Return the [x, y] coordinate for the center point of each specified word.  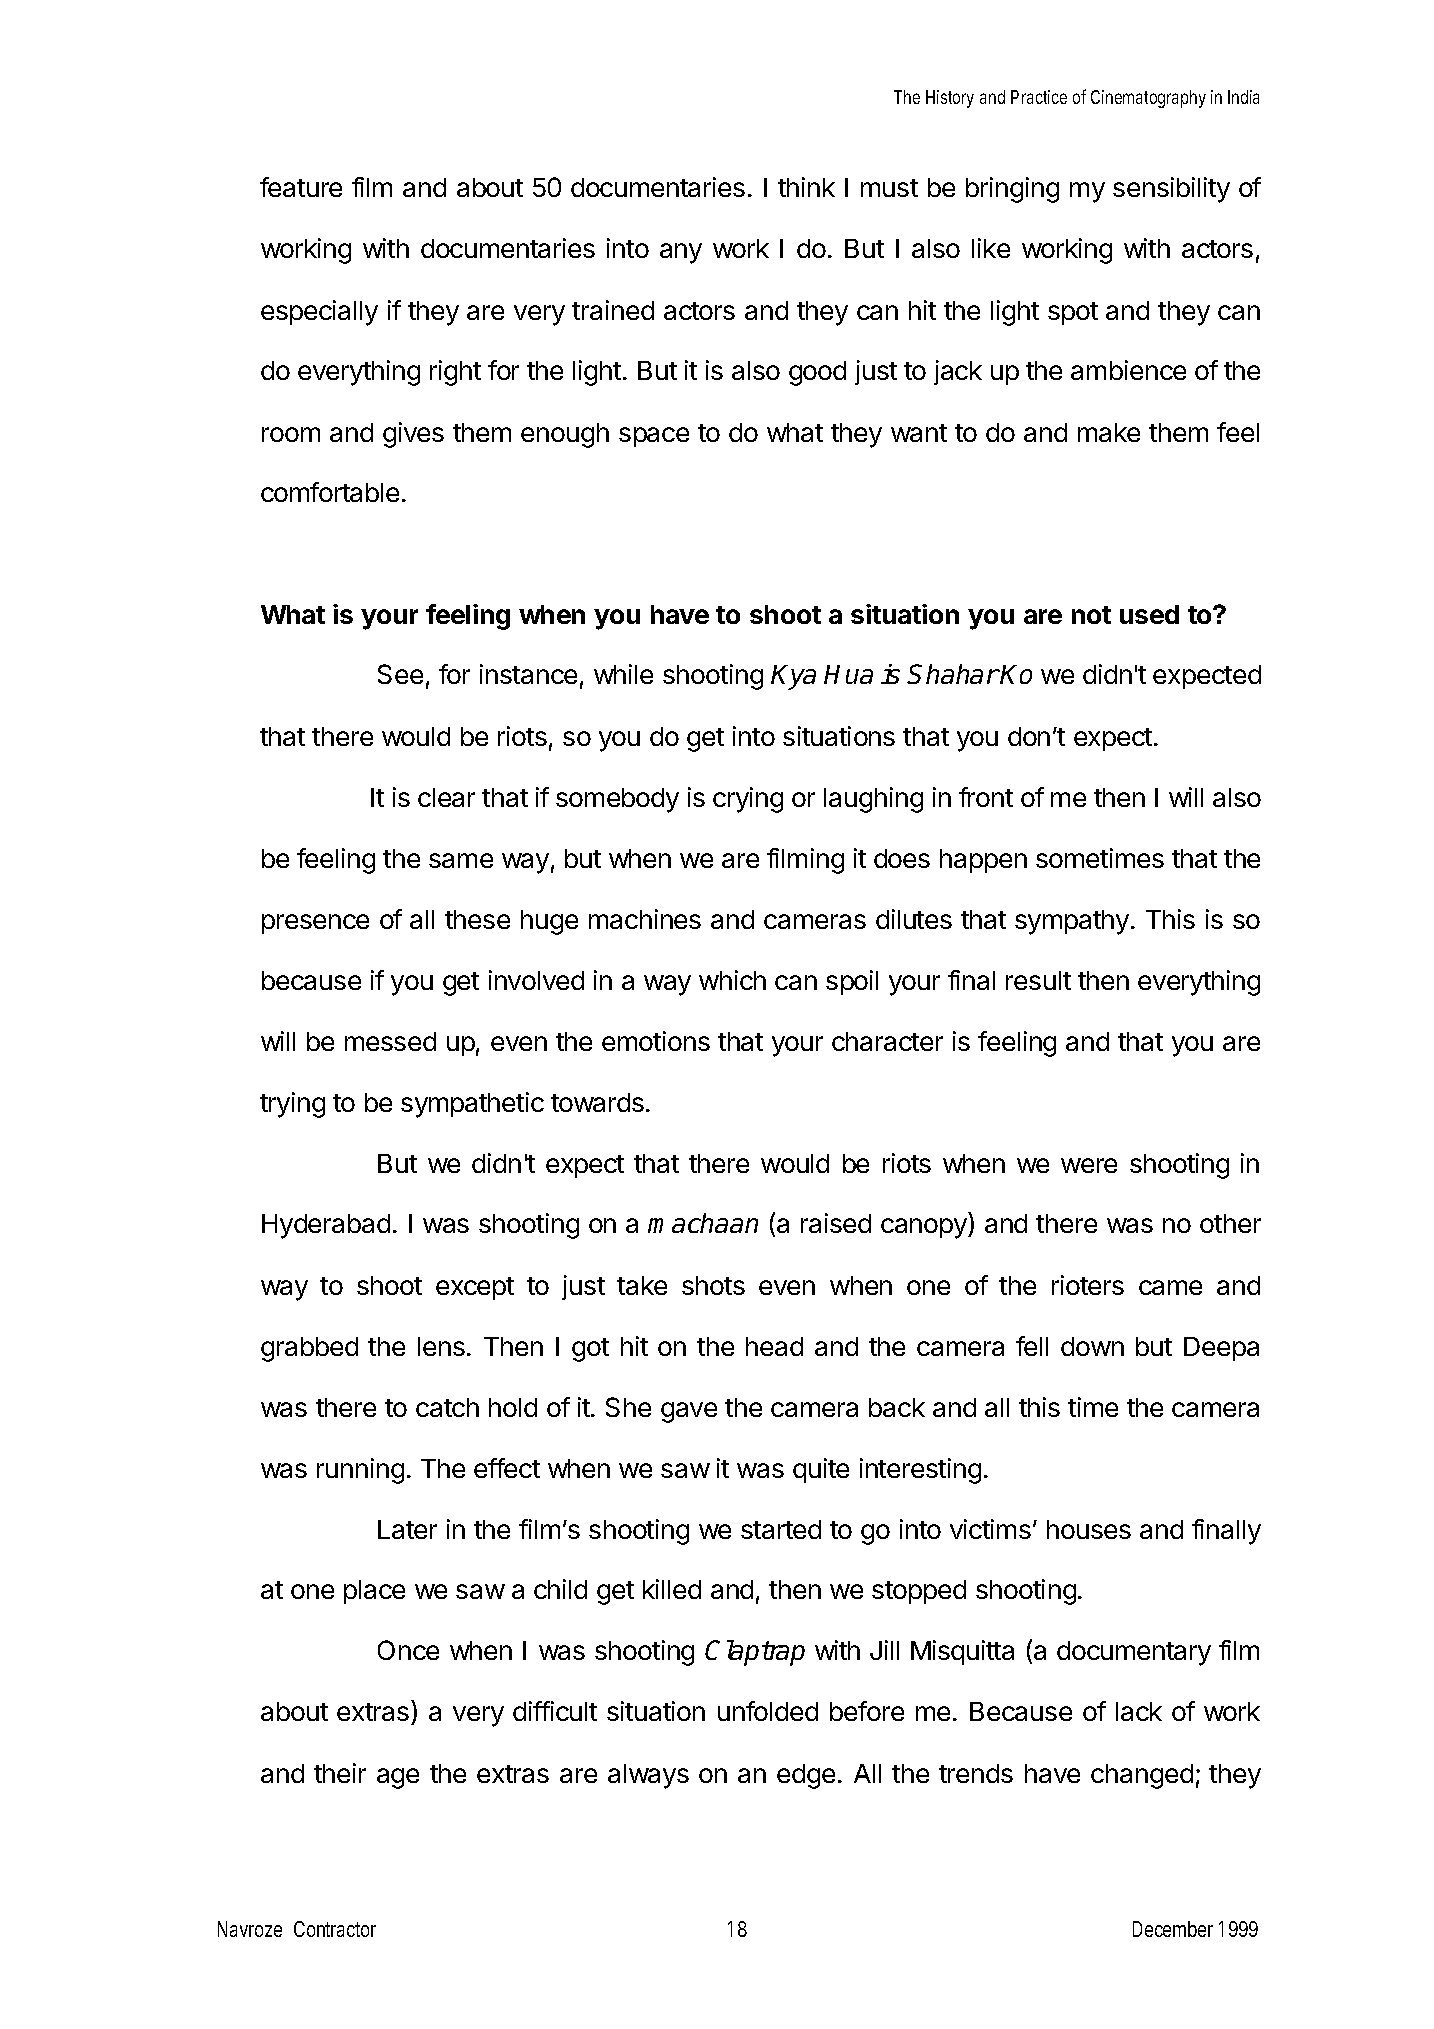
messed [390, 1041]
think [806, 187]
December [1173, 1929]
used [1149, 614]
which [732, 980]
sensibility [1171, 190]
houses [1089, 1529]
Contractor [335, 1929]
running [360, 1471]
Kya [793, 677]
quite [821, 1470]
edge [806, 1776]
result [1038, 980]
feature [301, 187]
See [400, 674]
